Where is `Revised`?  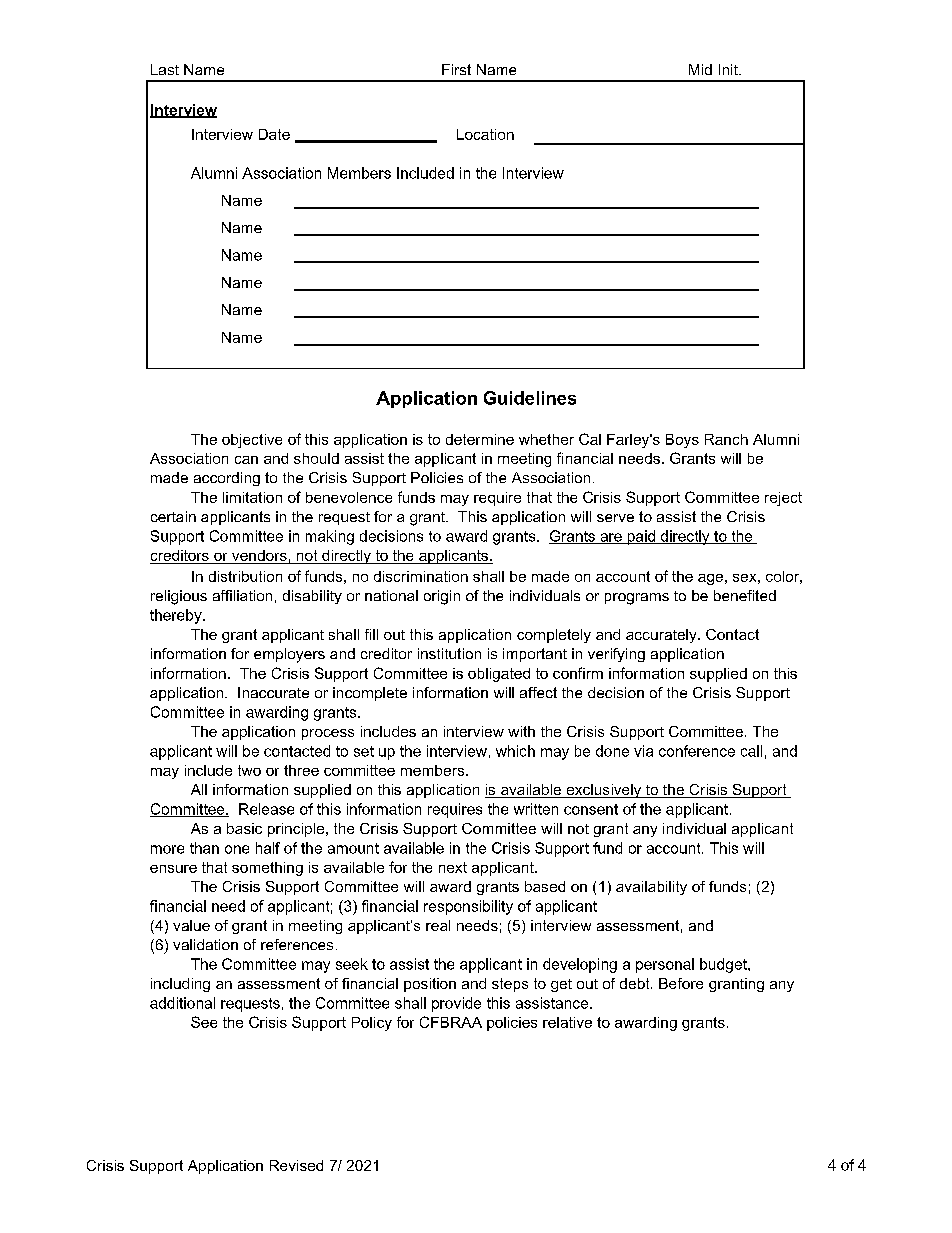 Revised is located at coordinates (296, 1165).
